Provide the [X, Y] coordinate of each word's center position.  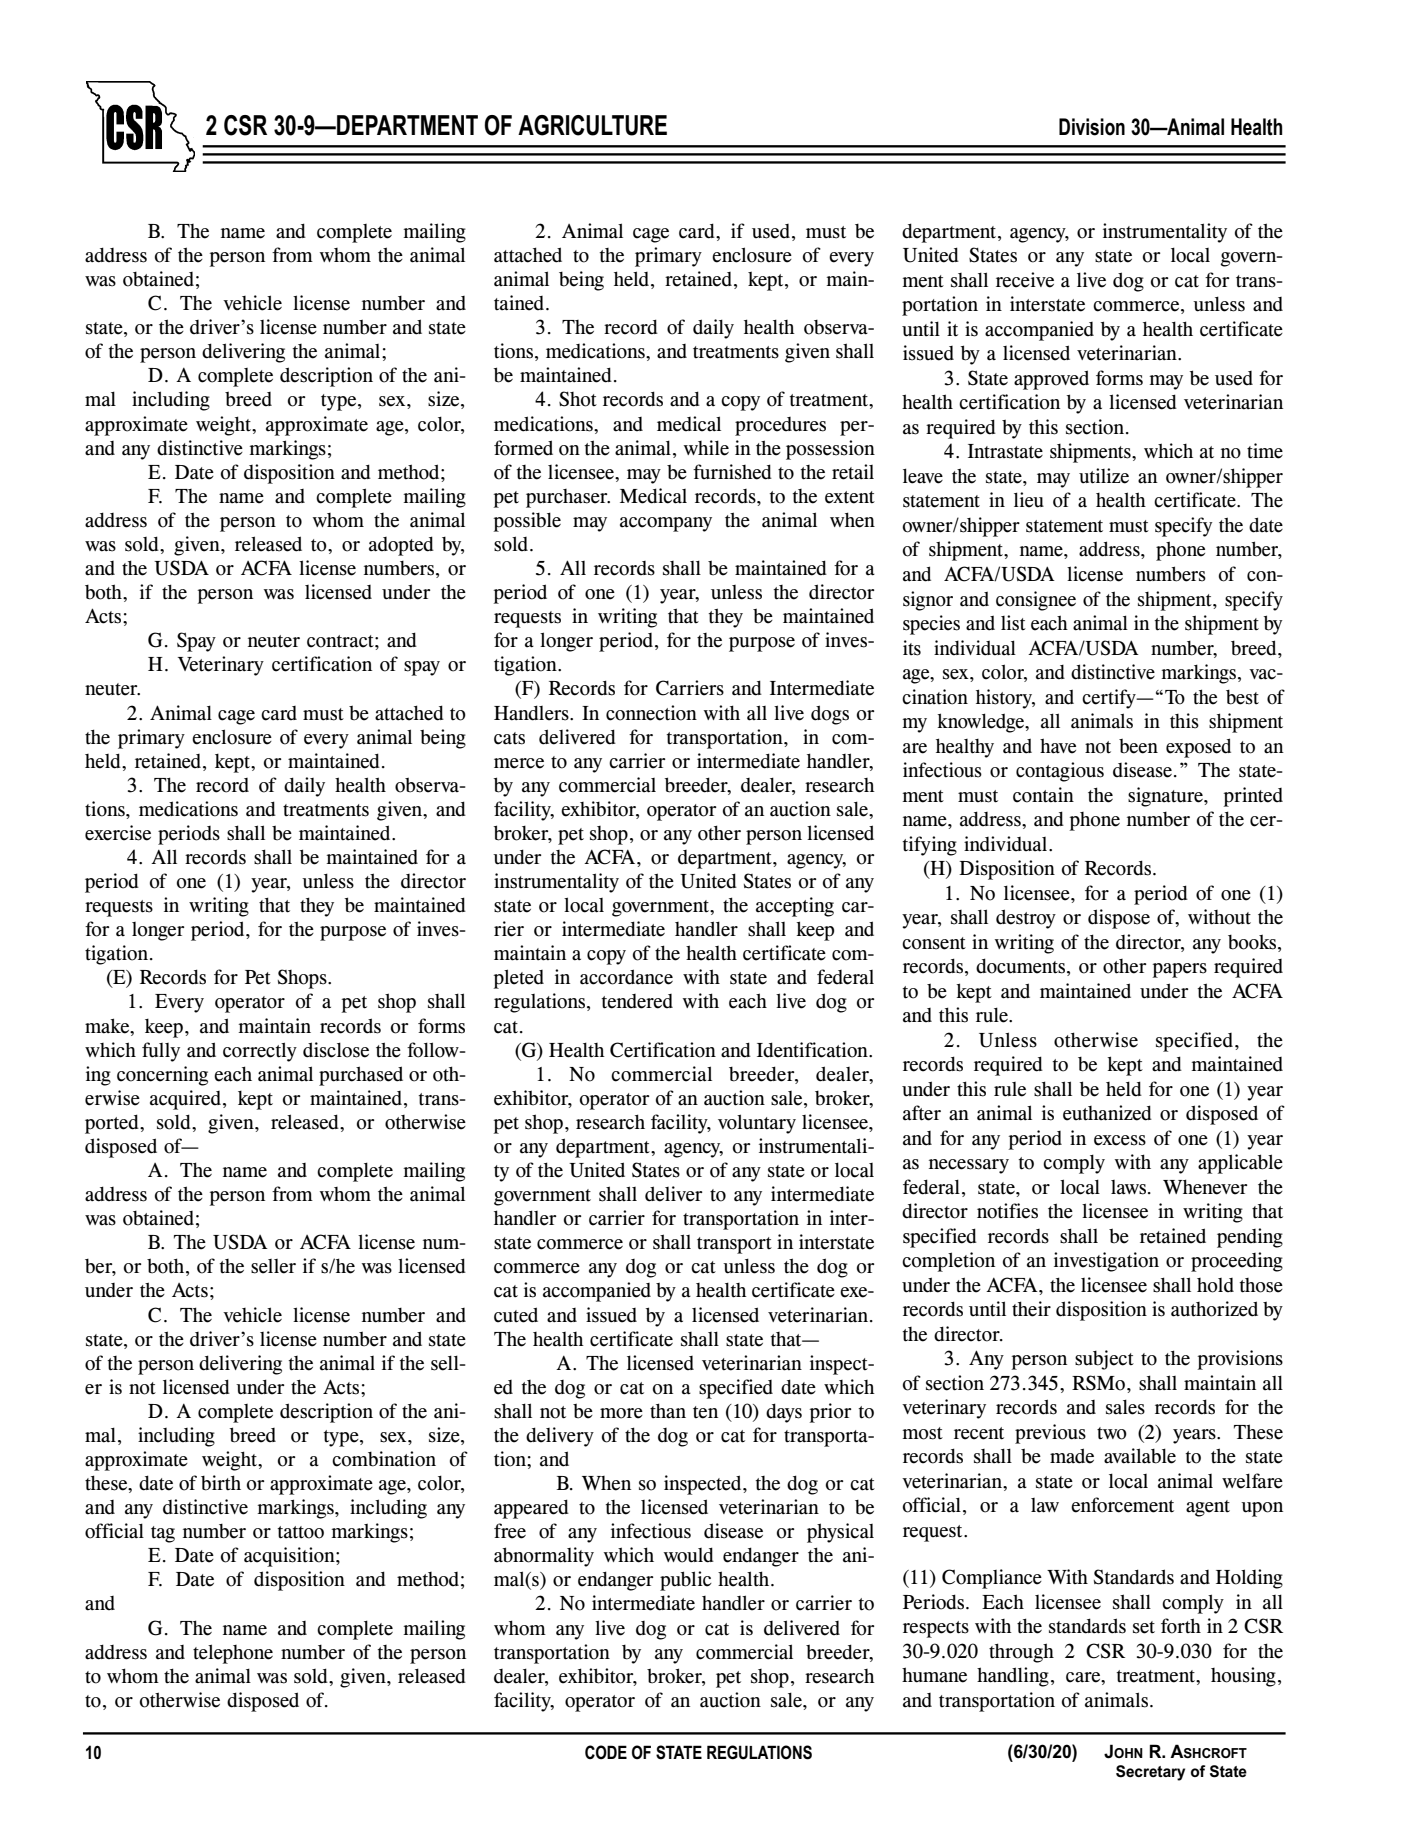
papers [1180, 970]
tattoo [300, 1532]
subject [1104, 1360]
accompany [666, 524]
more [621, 1413]
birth [221, 1483]
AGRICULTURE [592, 125]
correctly [260, 1052]
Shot [578, 399]
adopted [401, 546]
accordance [626, 977]
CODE [606, 1752]
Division [1092, 127]
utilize [1104, 476]
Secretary [1150, 1773]
